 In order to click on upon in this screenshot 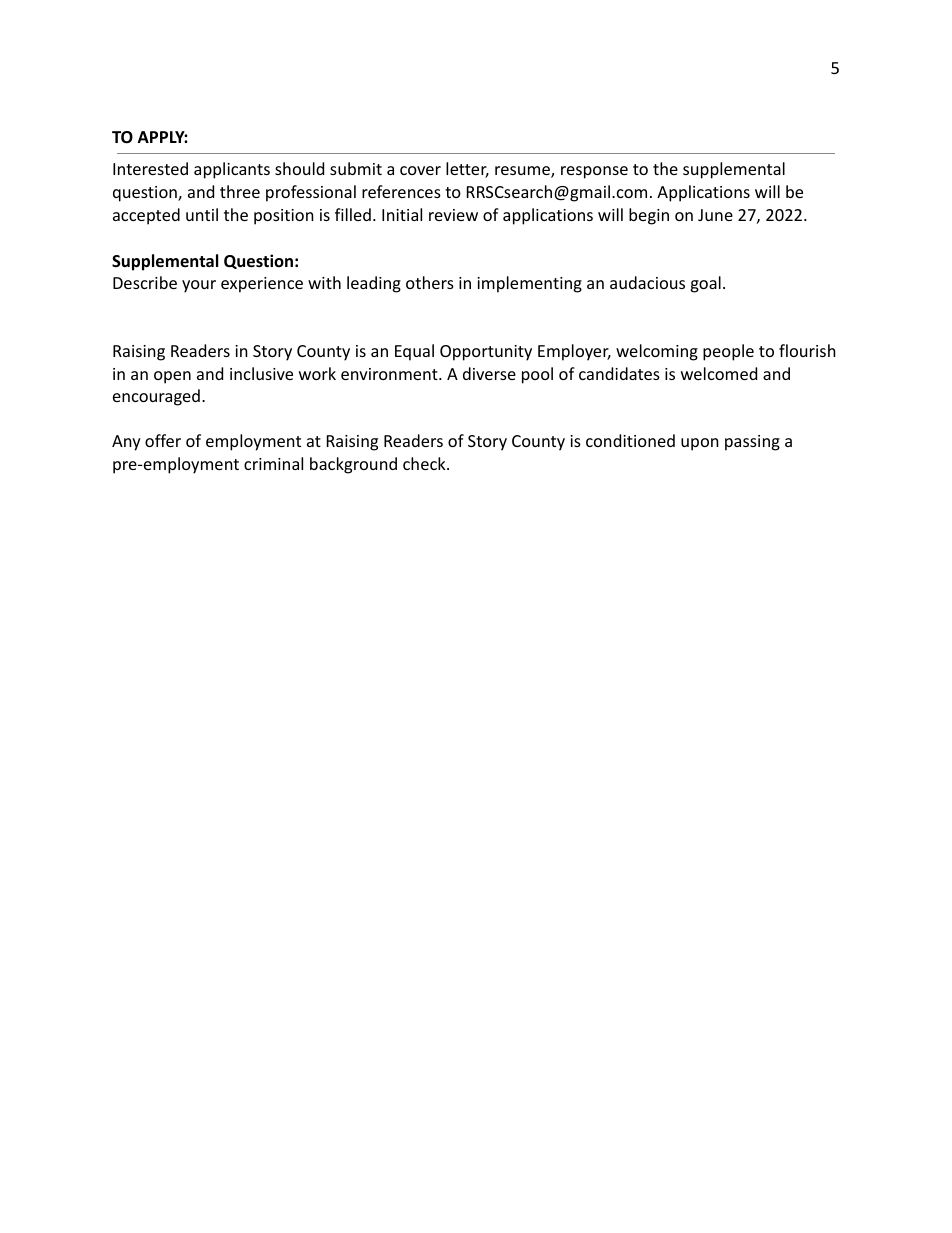, I will do `click(700, 444)`.
